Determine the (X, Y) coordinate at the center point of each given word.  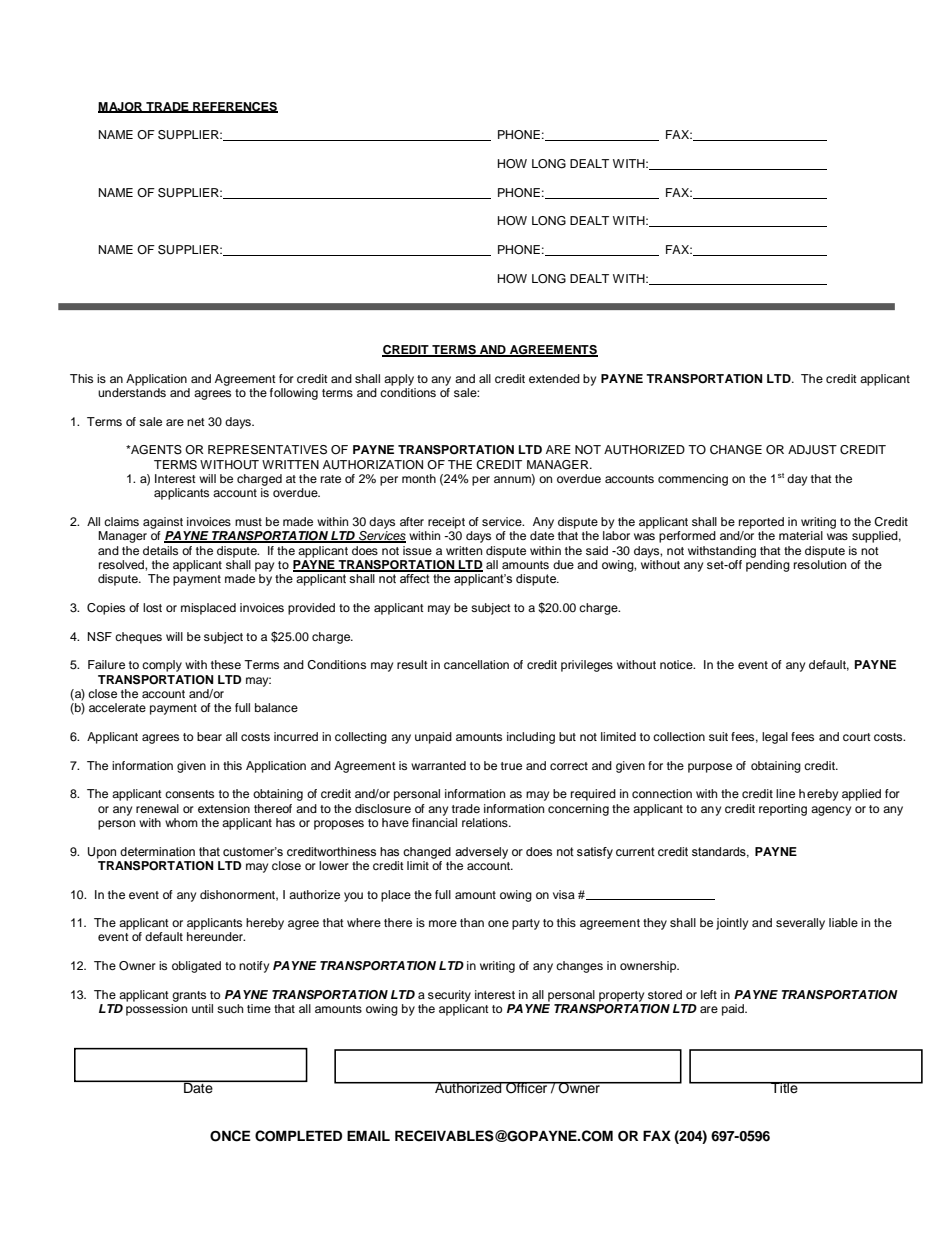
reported (761, 523)
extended (554, 378)
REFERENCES (234, 107)
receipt (446, 523)
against (163, 523)
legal (775, 738)
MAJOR (121, 107)
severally (800, 924)
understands (132, 392)
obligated (196, 967)
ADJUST (812, 450)
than (472, 922)
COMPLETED (298, 1136)
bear (209, 736)
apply (399, 380)
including (531, 738)
